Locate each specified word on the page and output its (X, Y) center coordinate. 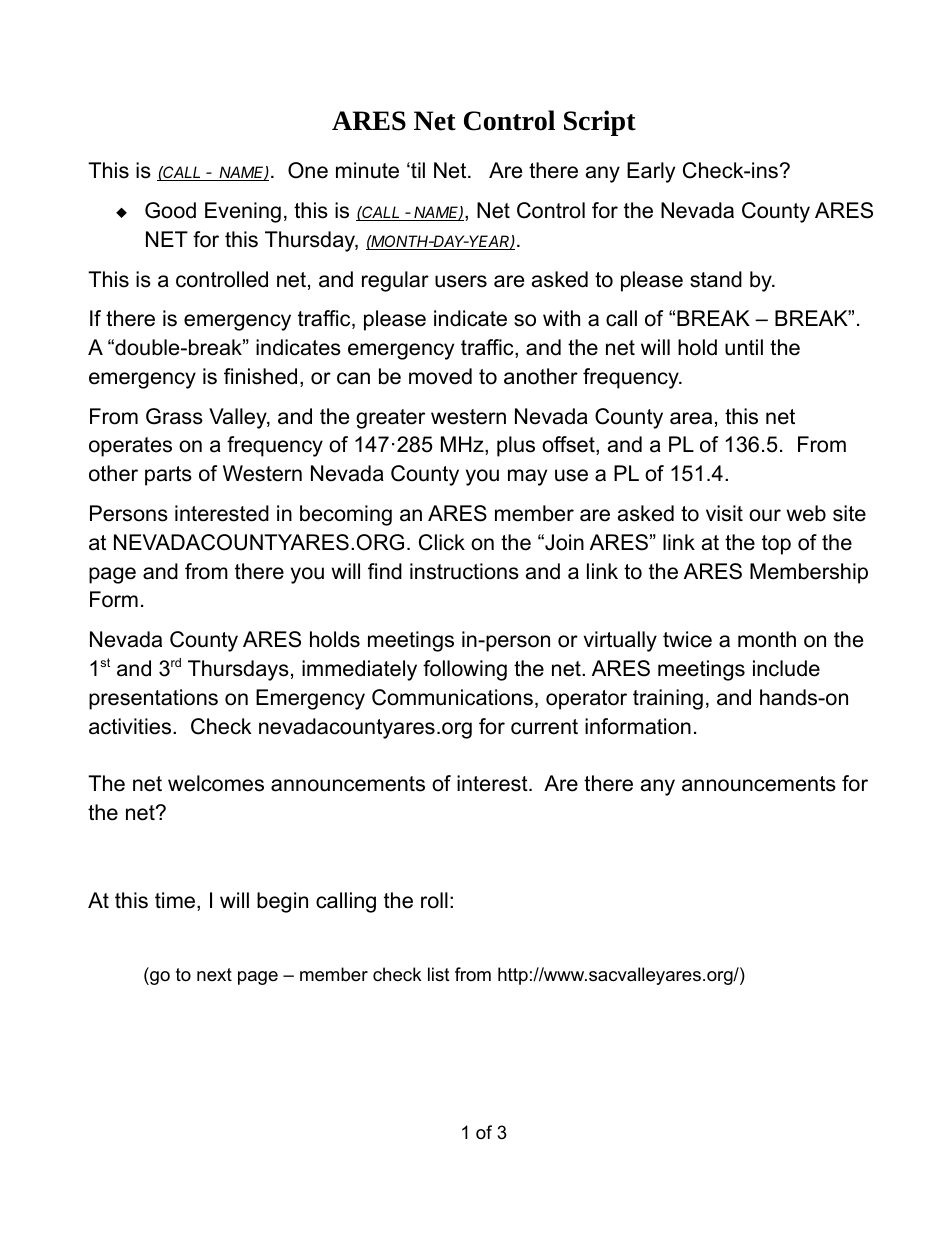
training (668, 699)
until (744, 347)
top (776, 545)
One (308, 170)
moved (440, 376)
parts (168, 476)
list (439, 974)
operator (586, 700)
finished (260, 376)
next (214, 974)
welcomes (216, 783)
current (544, 727)
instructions (464, 571)
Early (651, 172)
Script (600, 123)
